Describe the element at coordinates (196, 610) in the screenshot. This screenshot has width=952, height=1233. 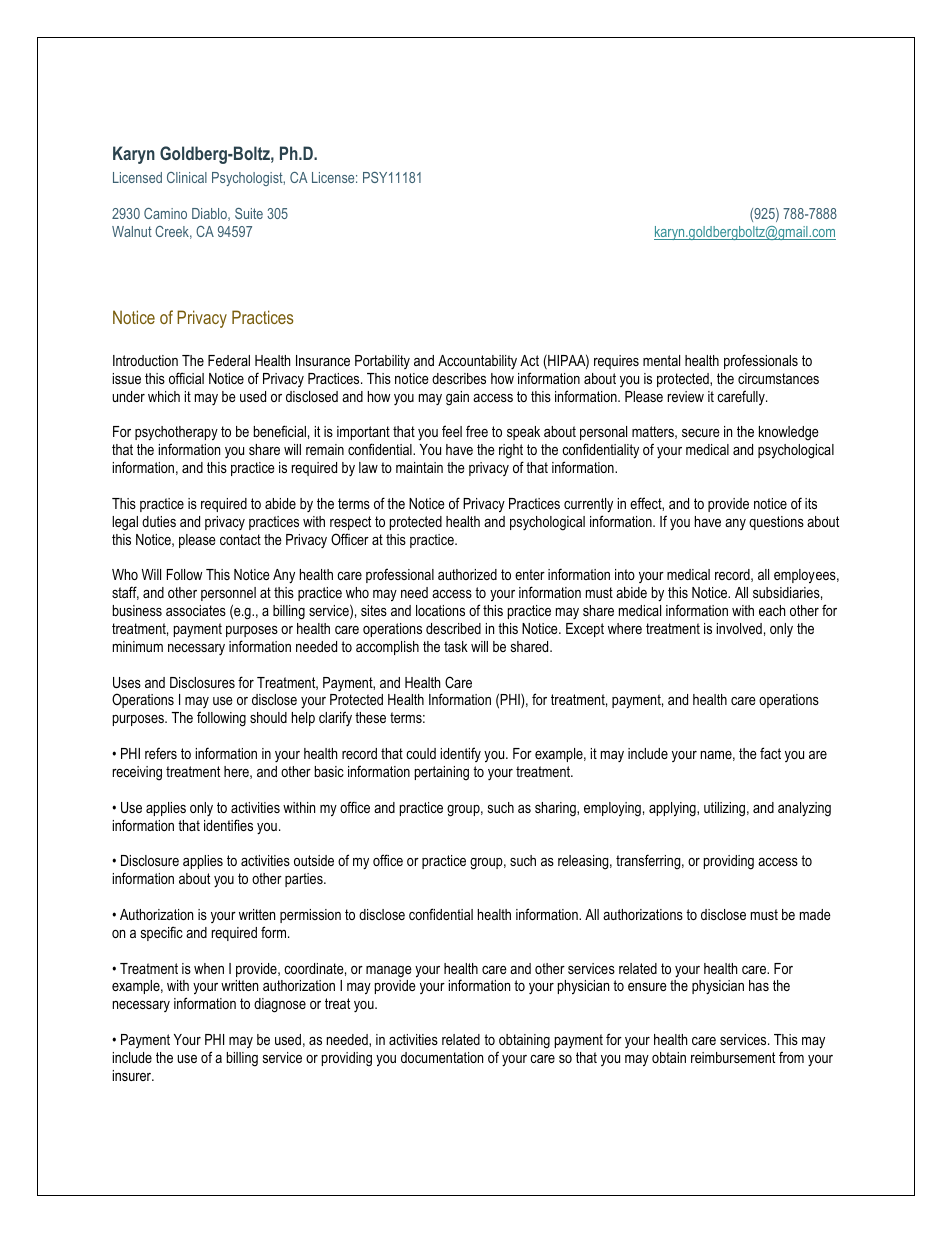
I see `associates` at that location.
